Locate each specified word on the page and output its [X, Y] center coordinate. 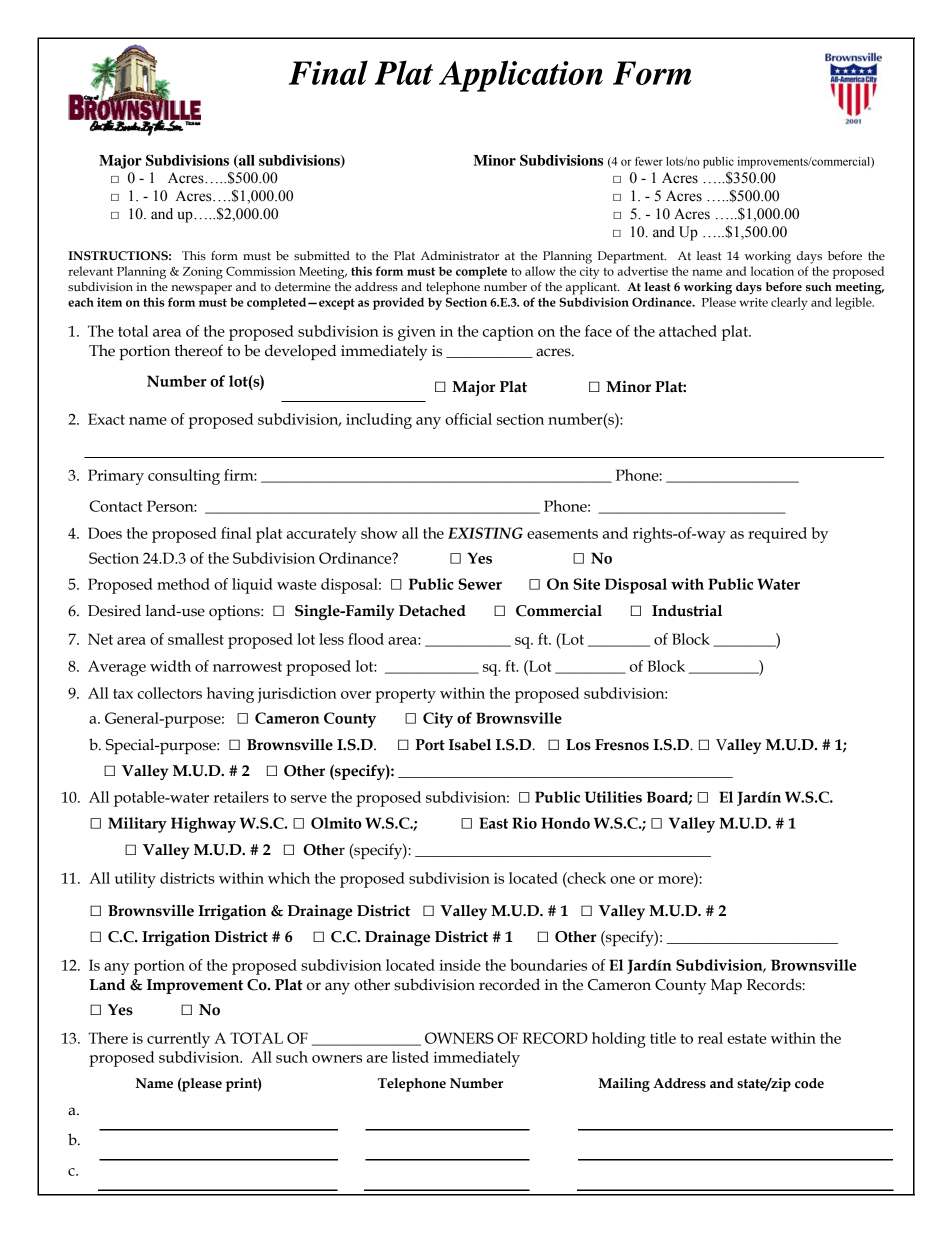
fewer [649, 161]
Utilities [613, 797]
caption [508, 333]
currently [178, 1040]
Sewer [480, 584]
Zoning [203, 273]
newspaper [201, 290]
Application [521, 76]
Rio [524, 823]
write [753, 302]
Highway [203, 825]
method [183, 584]
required [777, 535]
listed [410, 1057]
